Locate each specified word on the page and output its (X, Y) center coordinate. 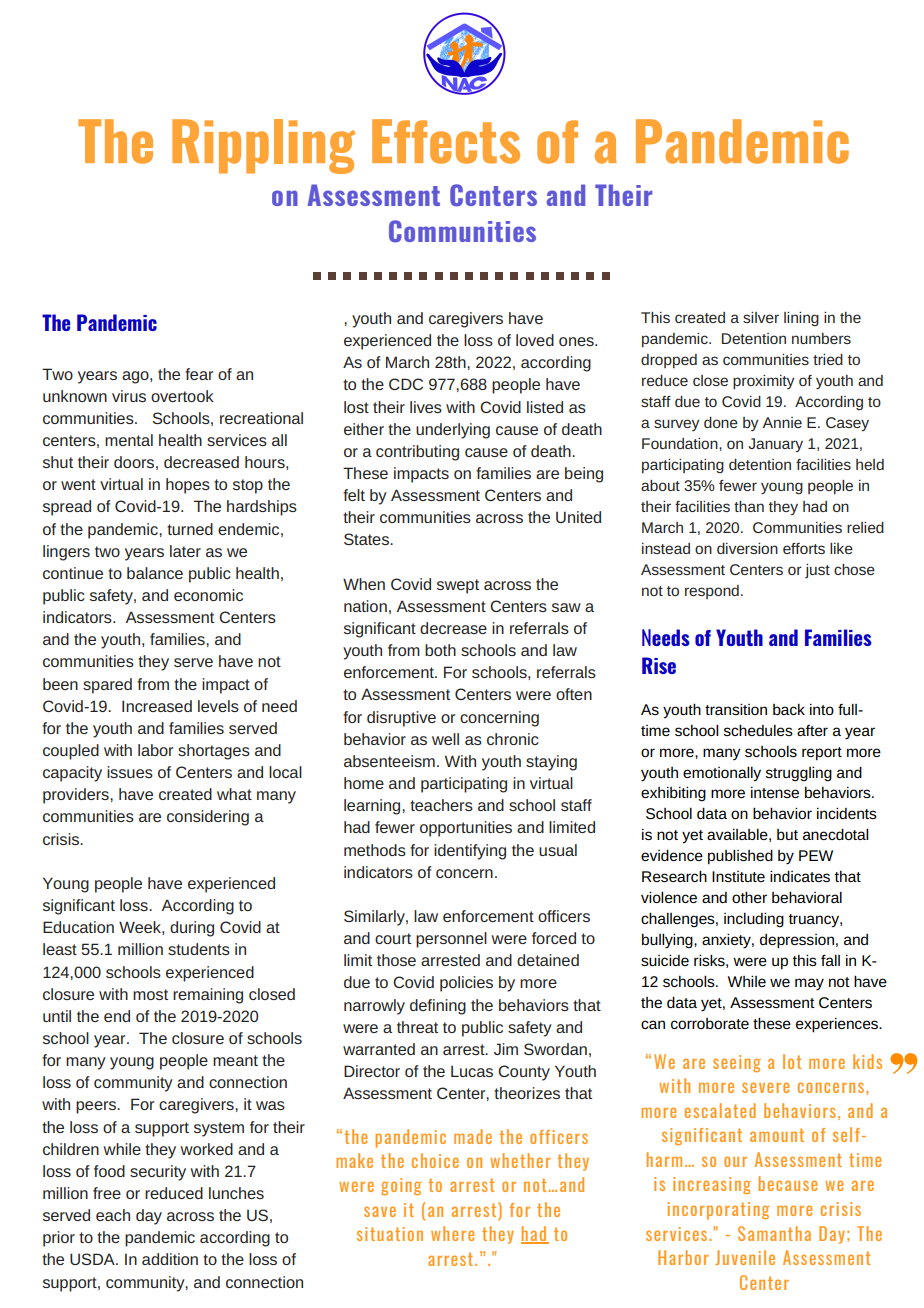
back (789, 709)
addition (170, 1259)
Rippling (264, 146)
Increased (157, 706)
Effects (446, 141)
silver (761, 317)
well (445, 739)
